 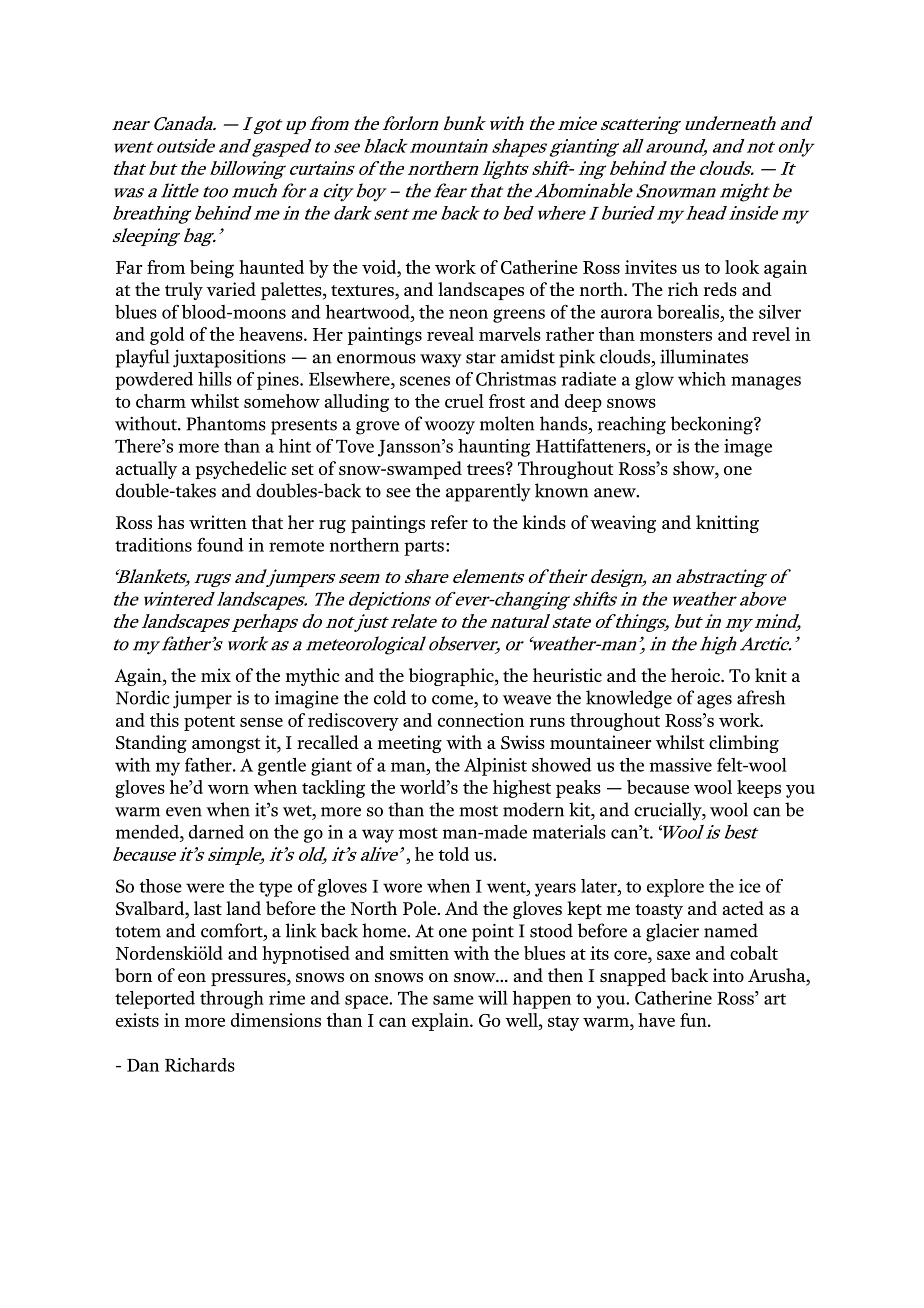 What do you see at coordinates (748, 448) in the screenshot?
I see `image` at bounding box center [748, 448].
